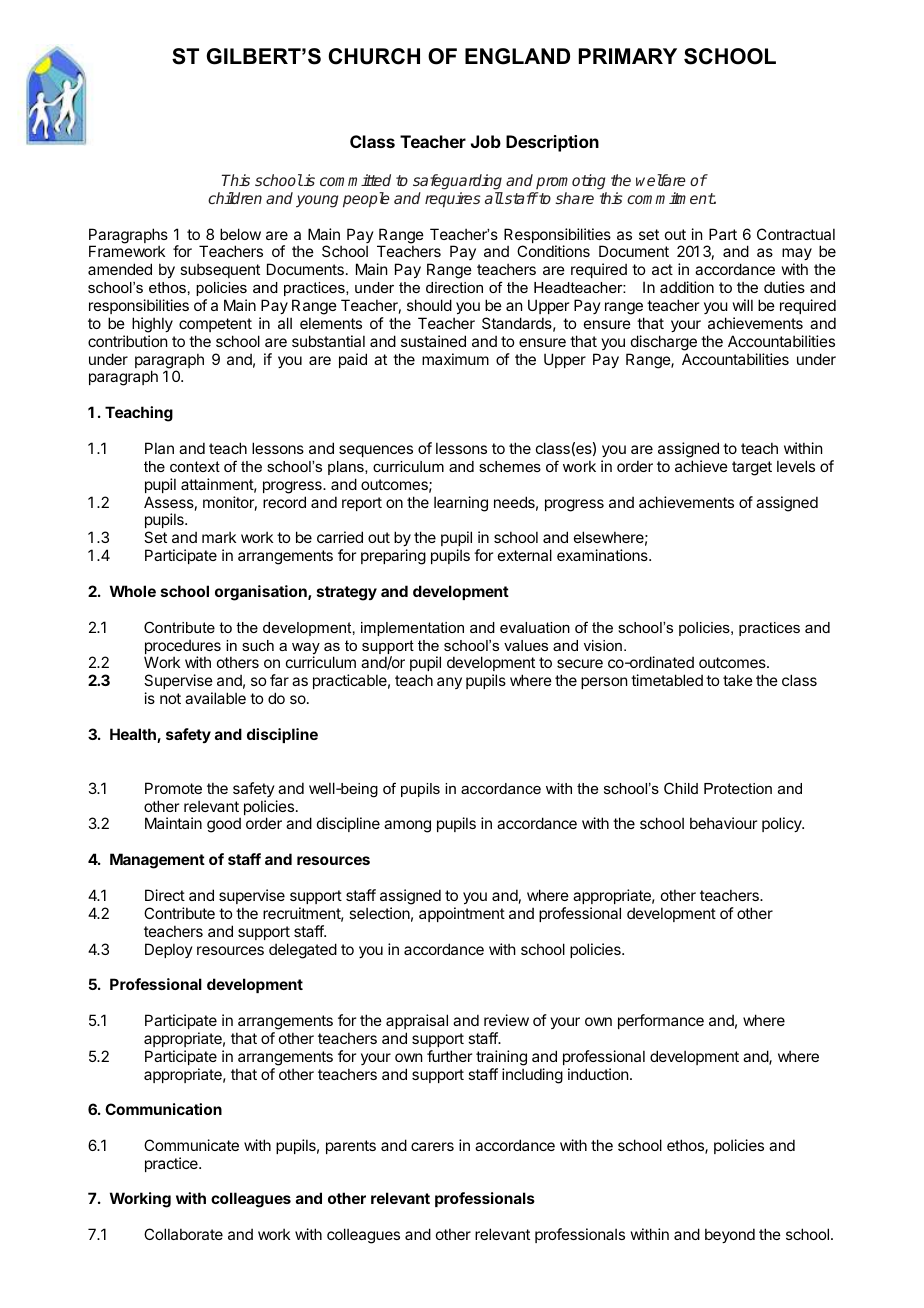  I want to click on any, so click(449, 683).
